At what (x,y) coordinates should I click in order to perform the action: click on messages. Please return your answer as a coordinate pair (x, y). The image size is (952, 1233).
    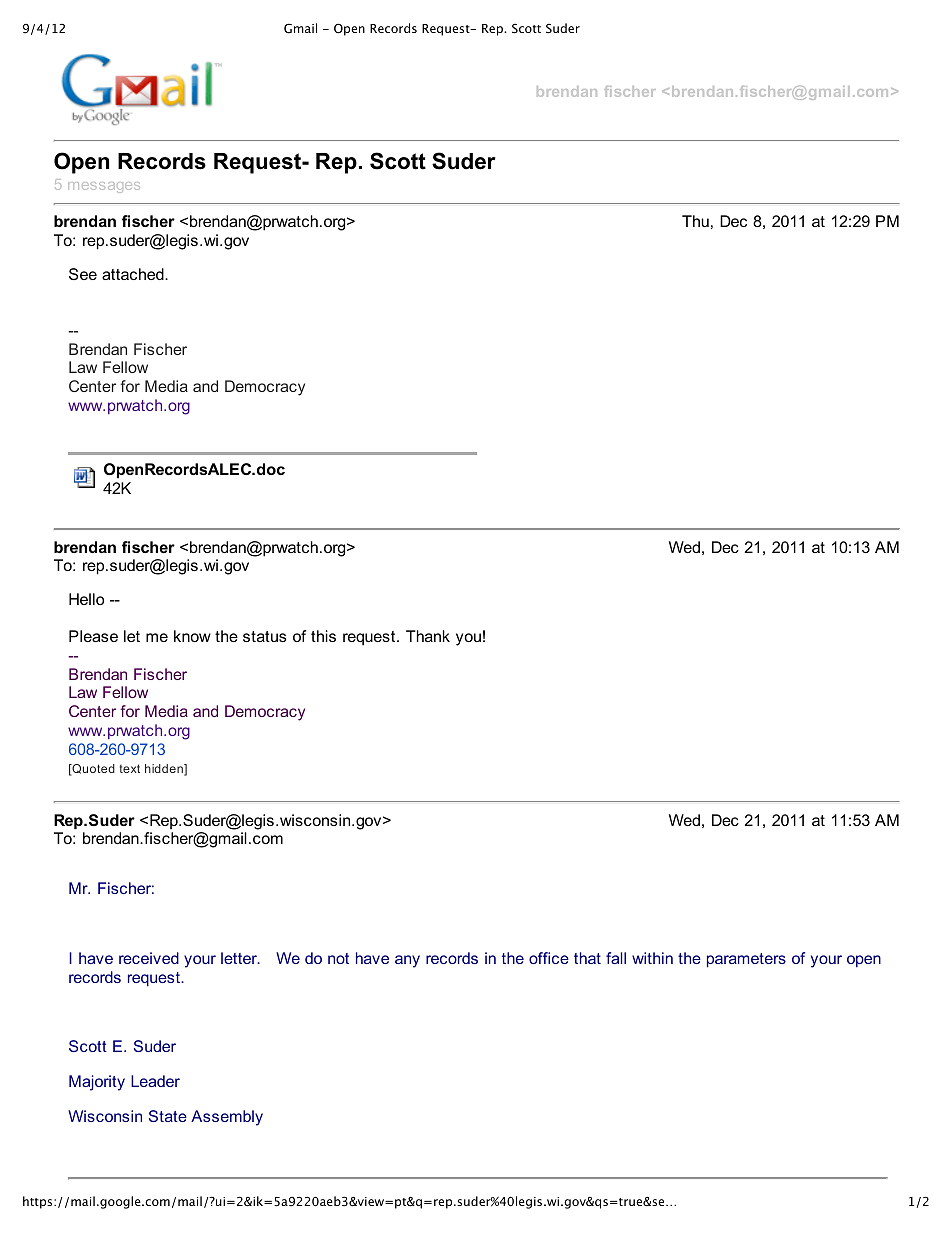
    Looking at the image, I should click on (104, 187).
